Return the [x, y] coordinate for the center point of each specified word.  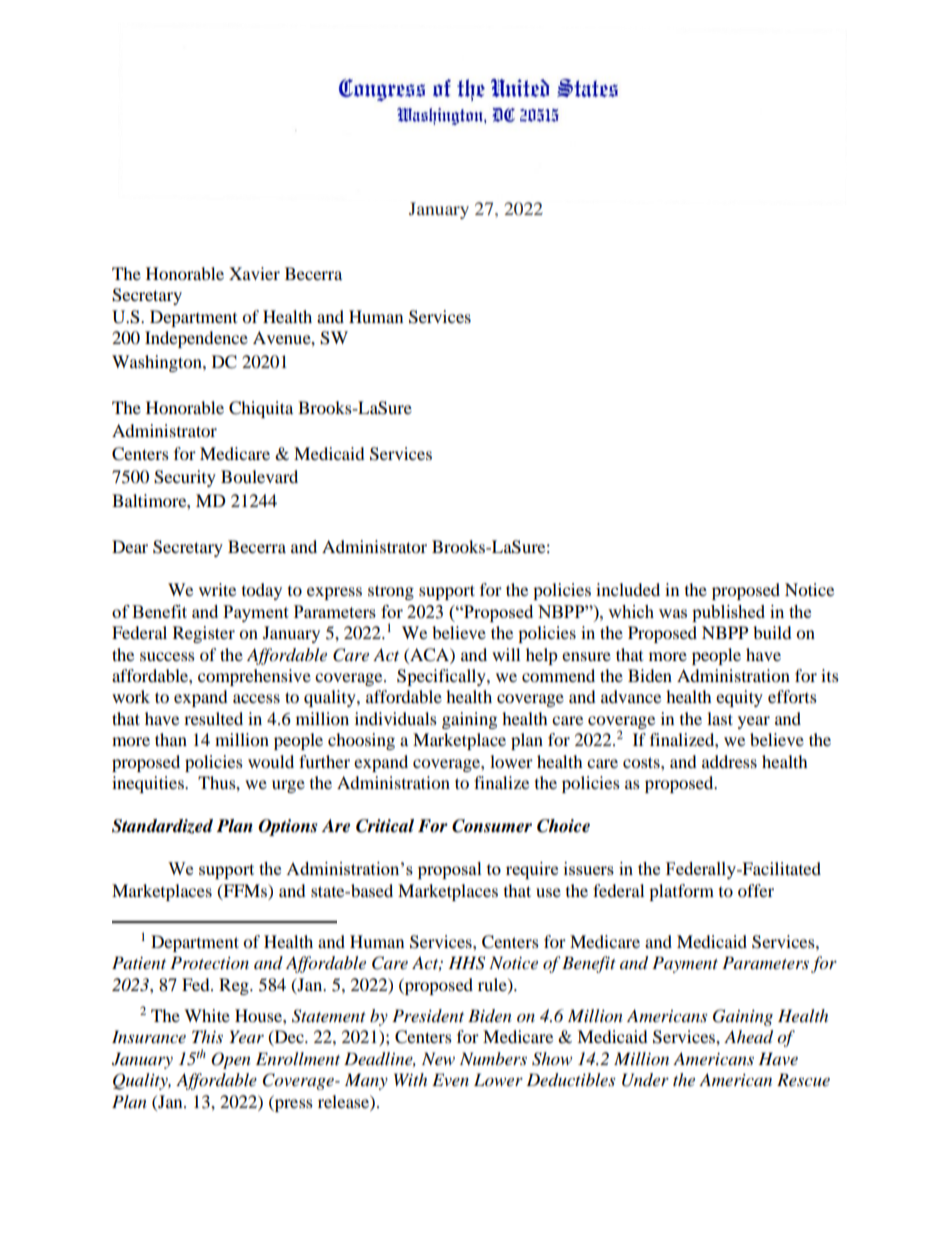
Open [231, 1060]
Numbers [493, 1058]
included [628, 589]
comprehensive [254, 677]
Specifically [442, 677]
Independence [196, 339]
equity [739, 698]
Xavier [254, 273]
